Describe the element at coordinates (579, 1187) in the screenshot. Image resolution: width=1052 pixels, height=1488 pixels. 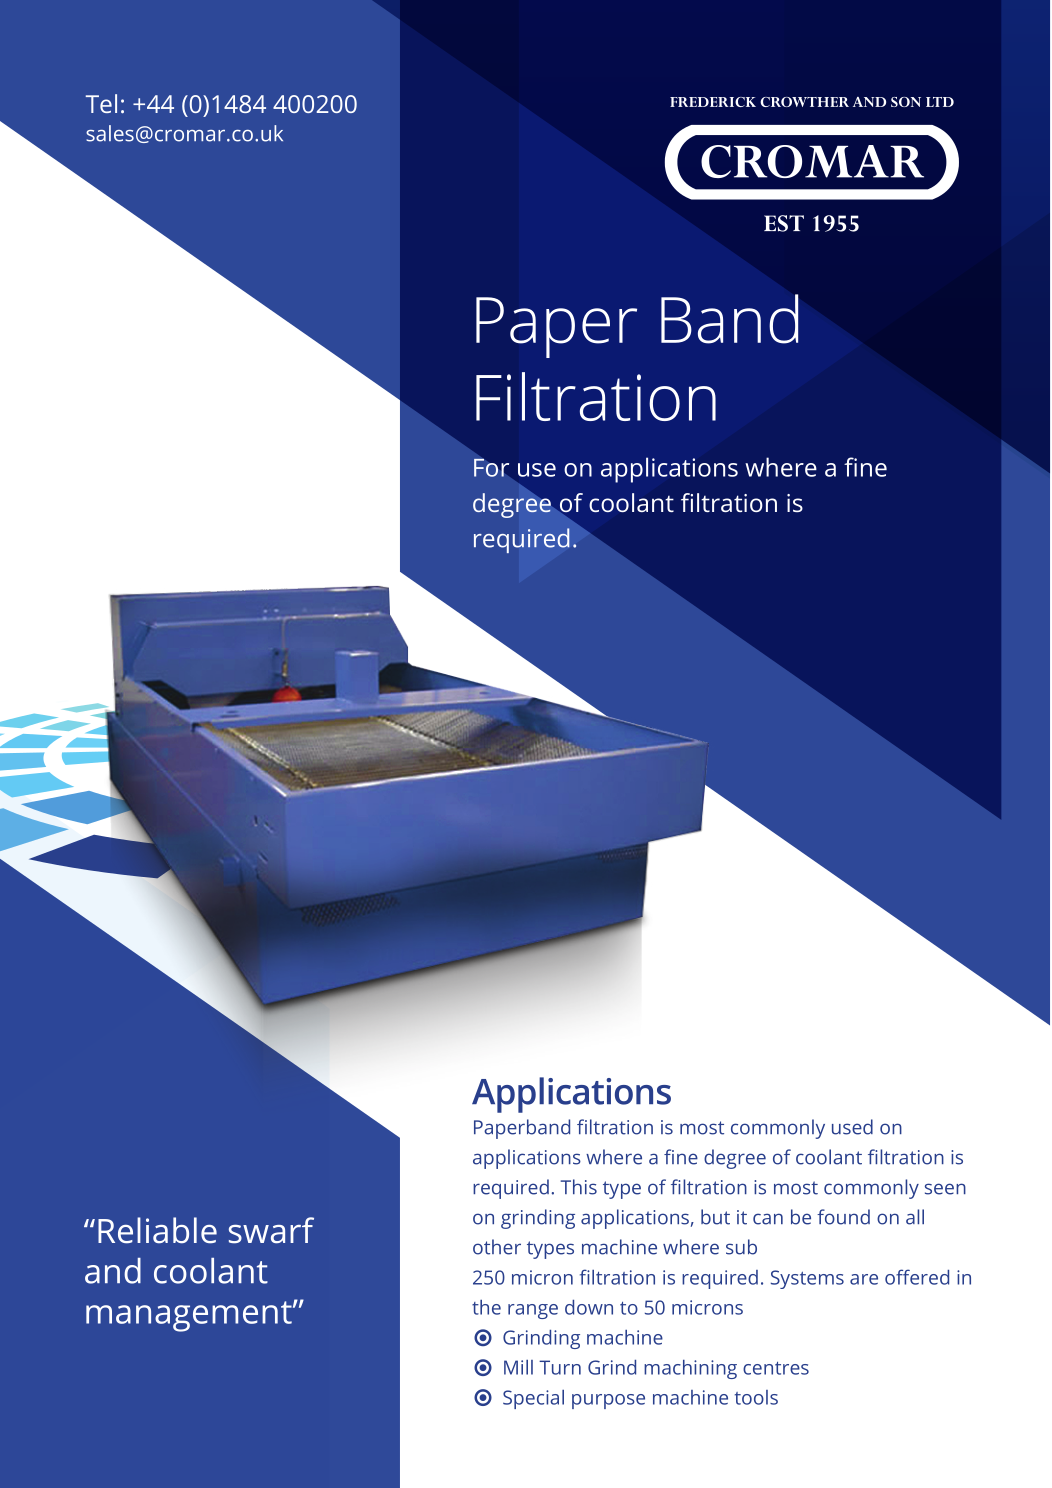
I see `This` at that location.
